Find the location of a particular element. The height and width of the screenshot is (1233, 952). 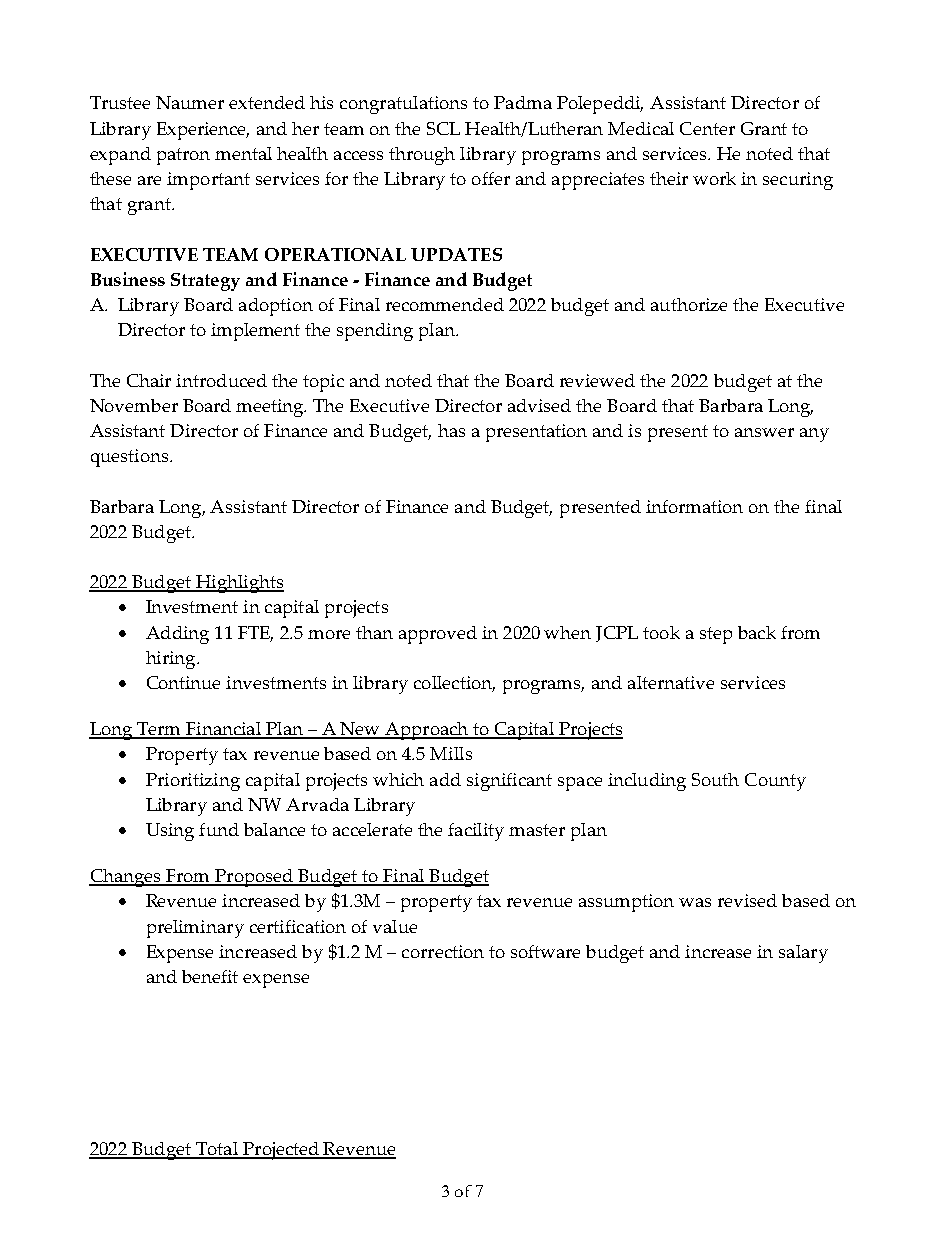

approved is located at coordinates (438, 635).
